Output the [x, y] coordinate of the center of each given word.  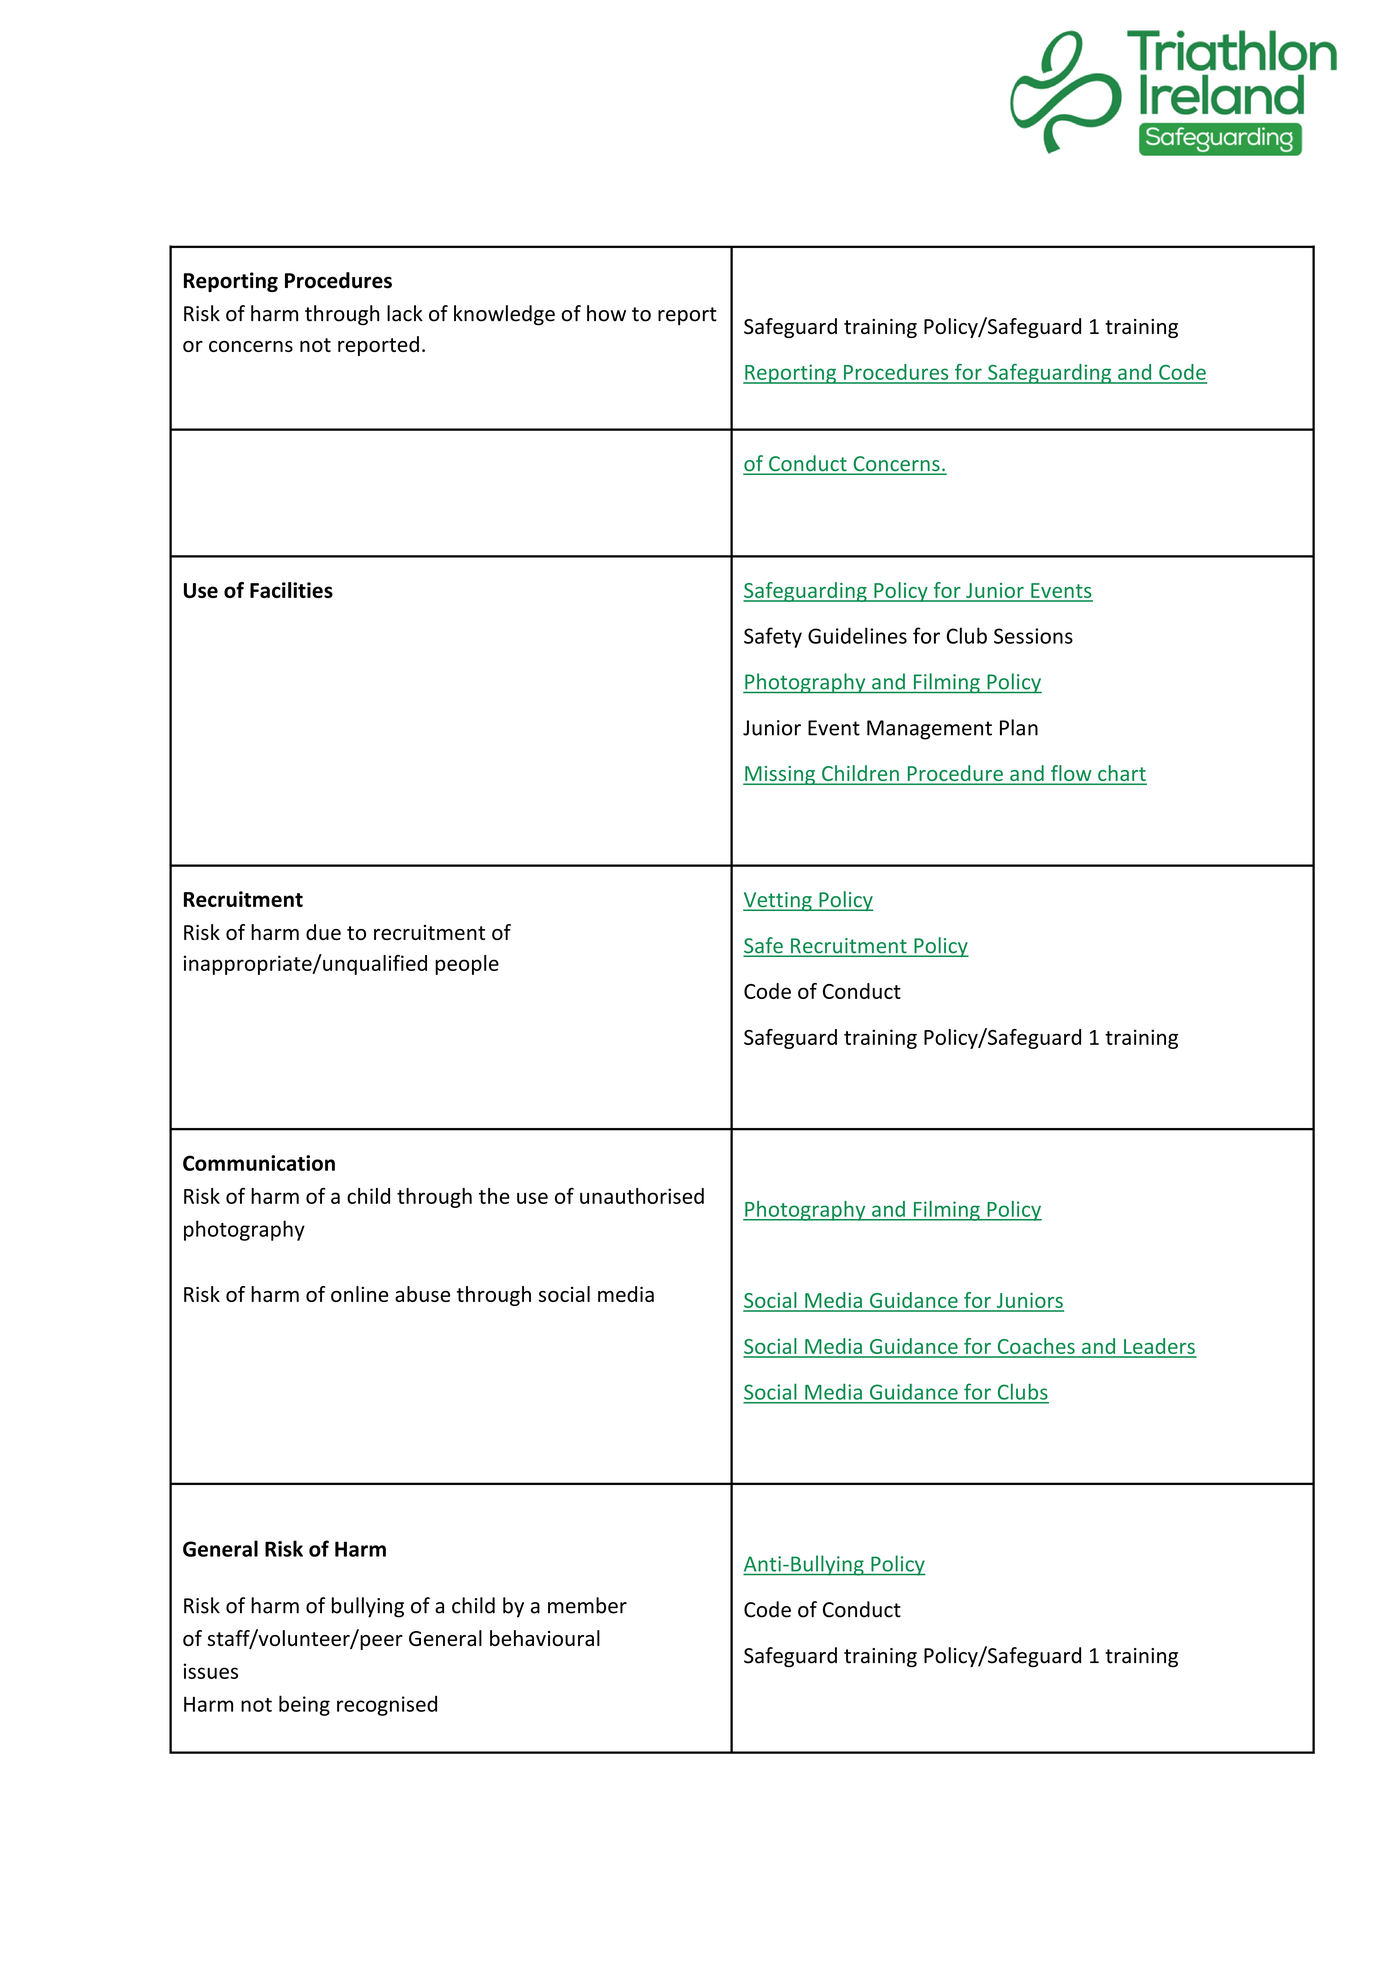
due [323, 932]
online [360, 1294]
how [606, 313]
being [304, 1705]
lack [405, 313]
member [587, 1605]
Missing [780, 775]
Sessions [1033, 636]
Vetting [778, 901]
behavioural [545, 1638]
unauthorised [642, 1196]
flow [1071, 774]
